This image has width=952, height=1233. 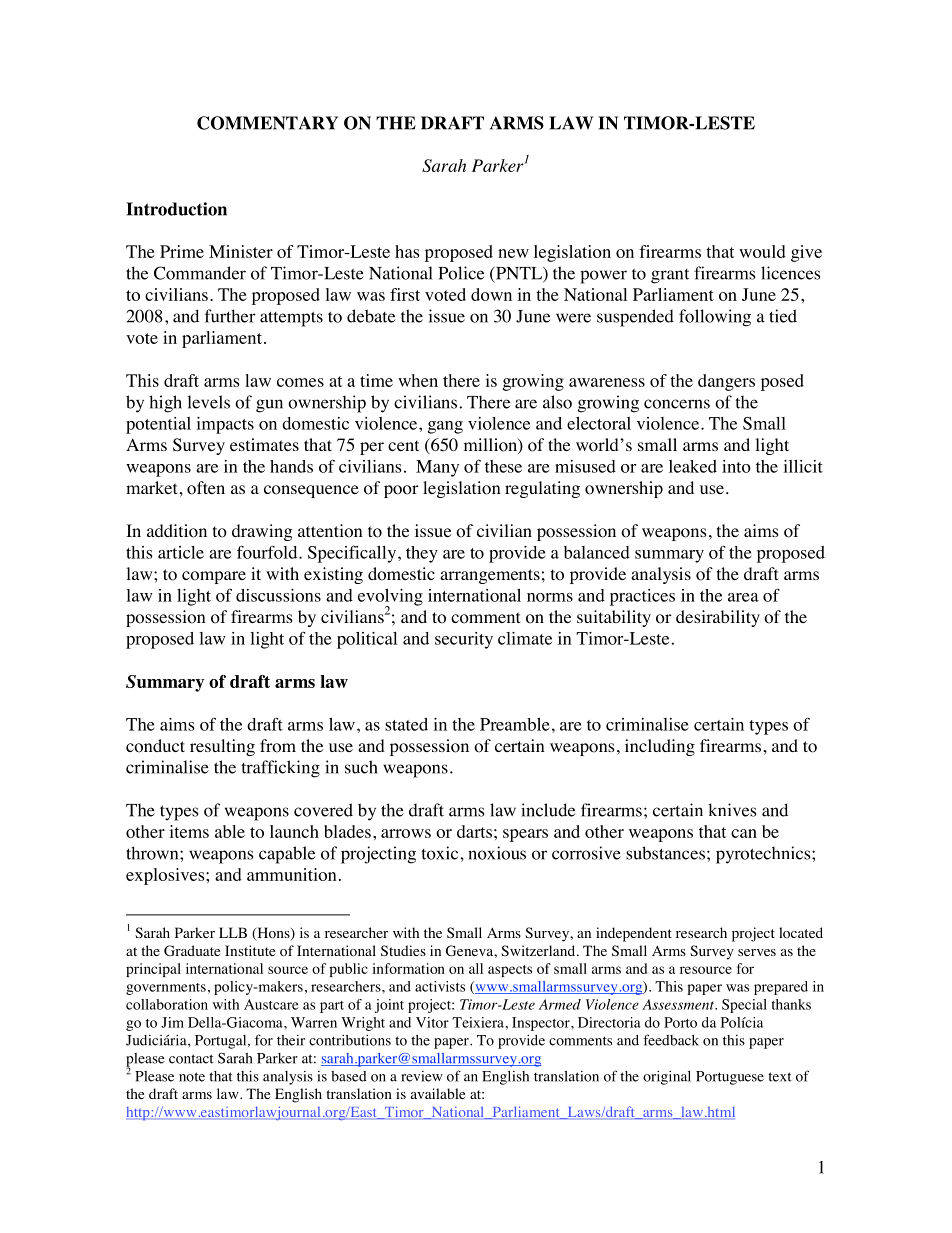 What do you see at coordinates (762, 251) in the image?
I see `would` at bounding box center [762, 251].
